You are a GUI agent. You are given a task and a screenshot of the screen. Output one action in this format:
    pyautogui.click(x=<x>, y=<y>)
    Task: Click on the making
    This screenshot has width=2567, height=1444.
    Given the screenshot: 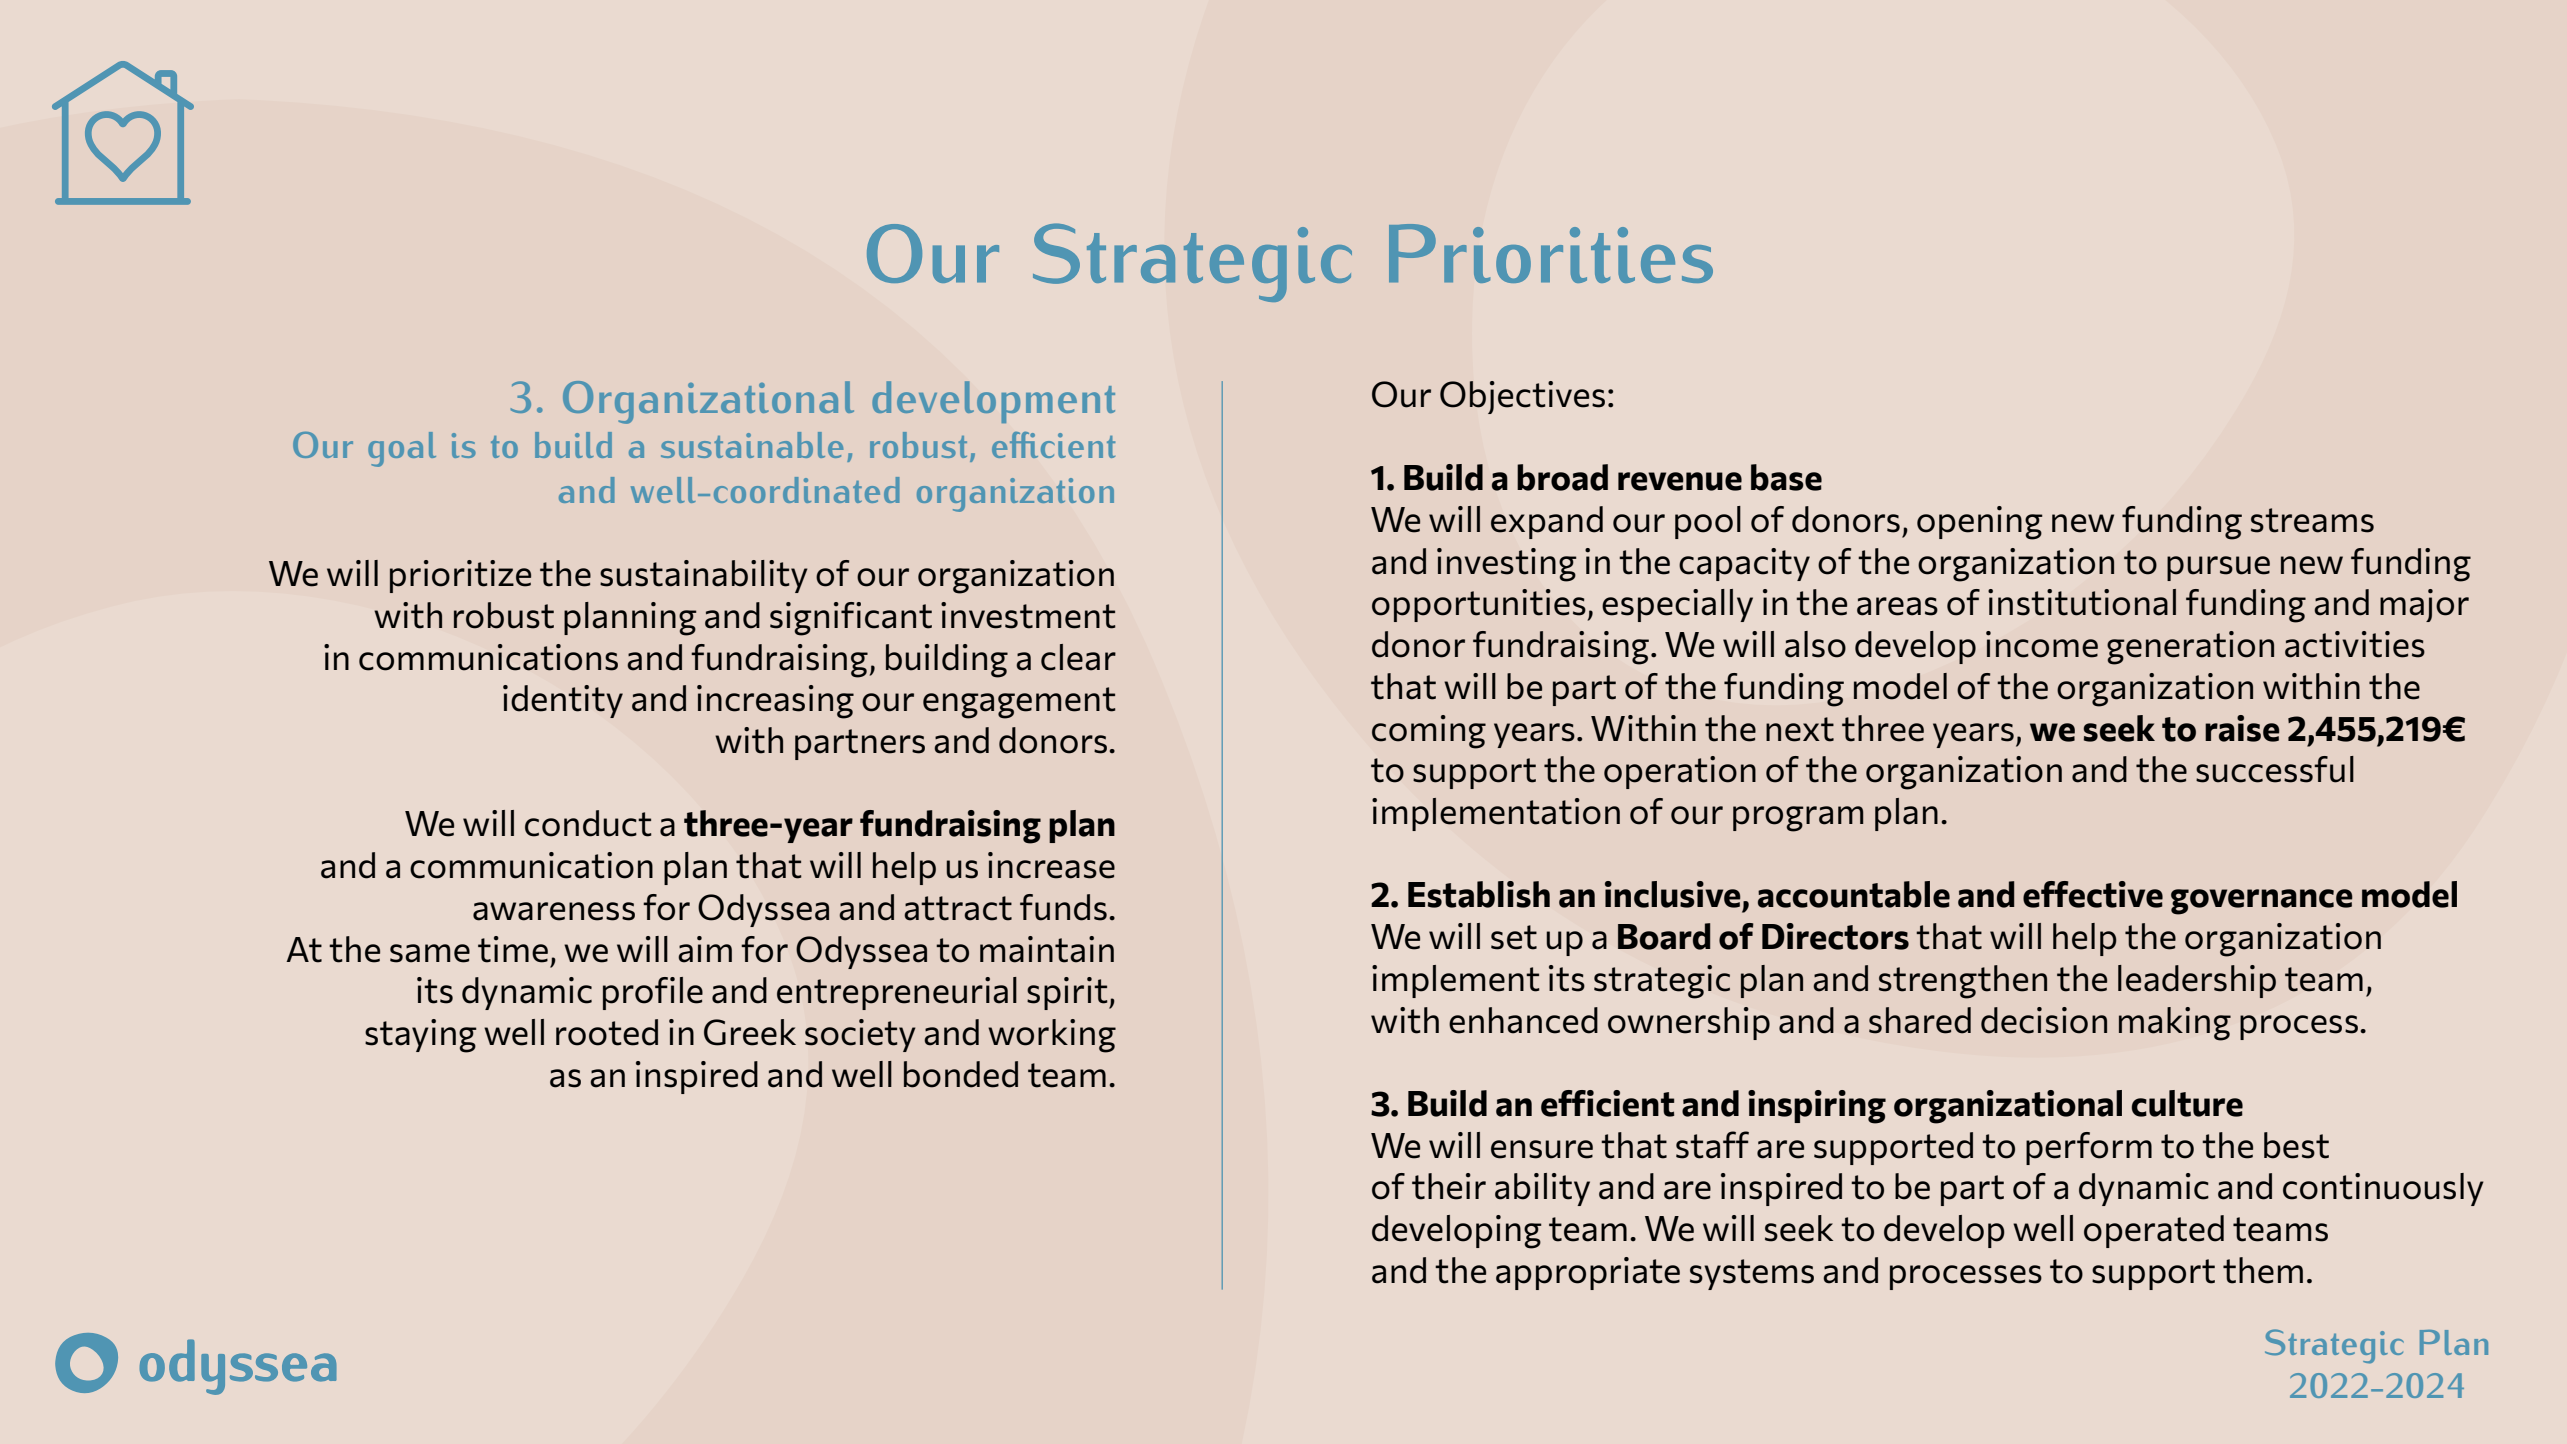 What is the action you would take?
    pyautogui.click(x=2175, y=1024)
